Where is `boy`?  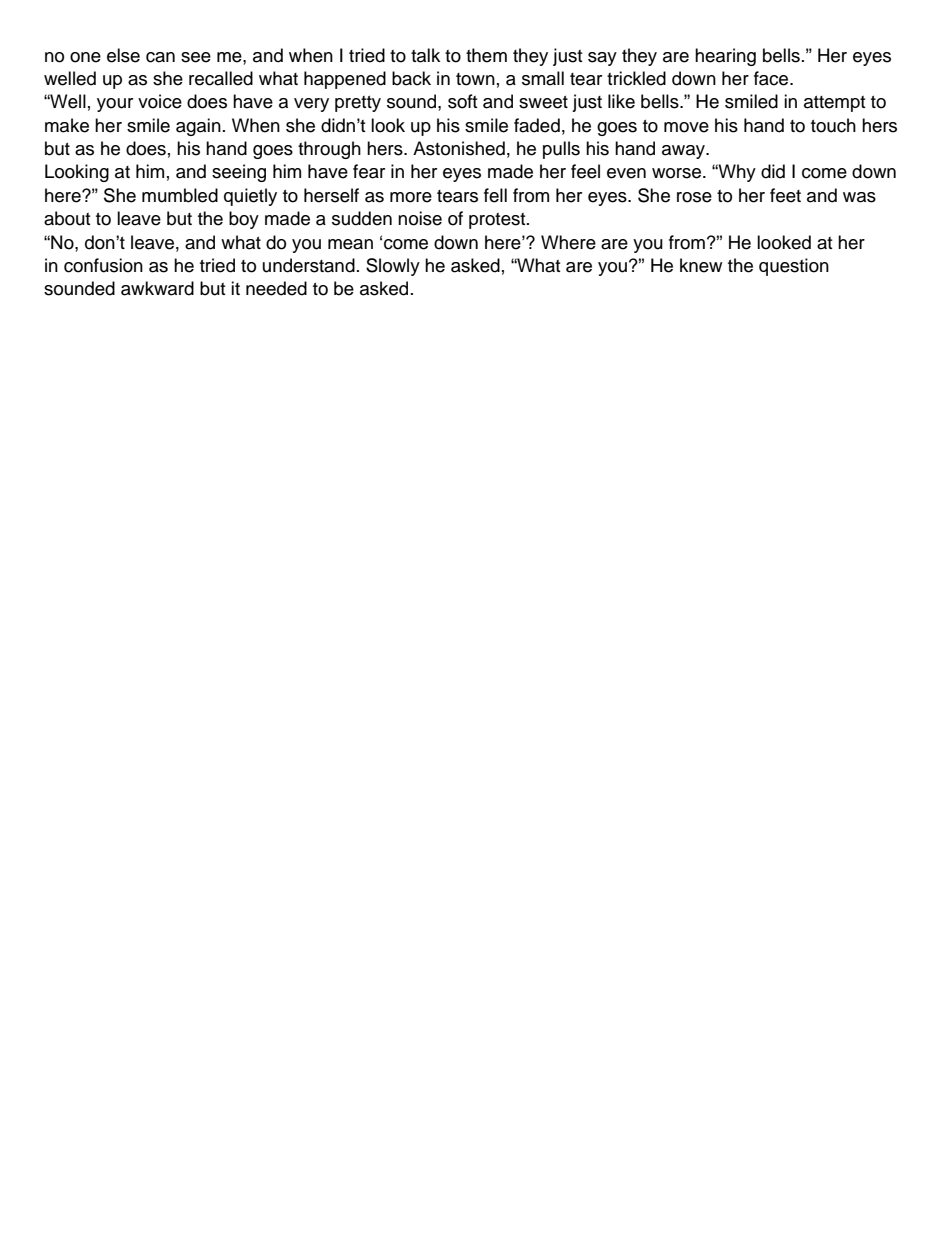
boy is located at coordinates (244, 220).
